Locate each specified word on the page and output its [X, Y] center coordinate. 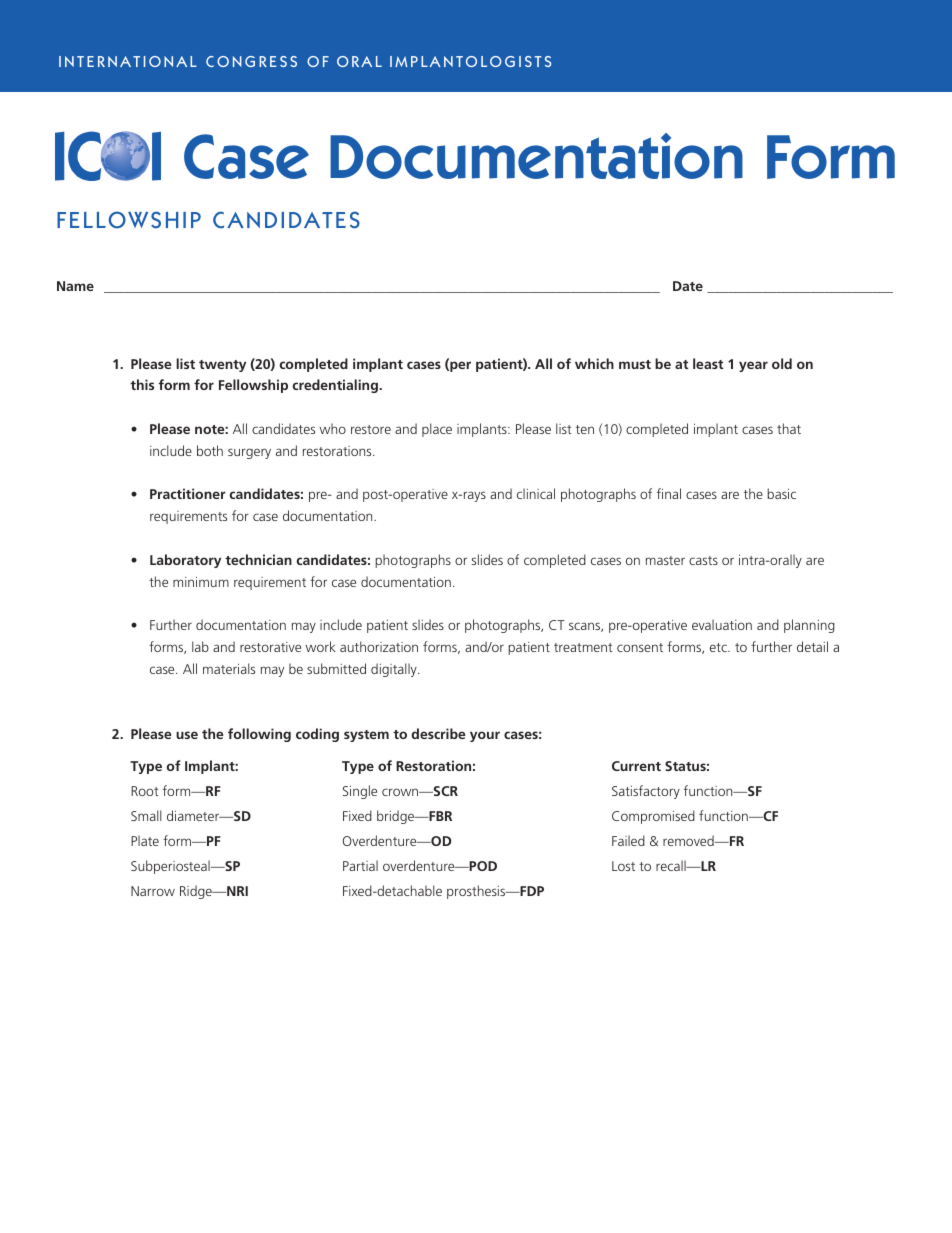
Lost [623, 866]
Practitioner [188, 493]
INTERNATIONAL [128, 61]
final [669, 493]
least [708, 363]
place [437, 430]
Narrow [153, 891]
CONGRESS [251, 61]
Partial [360, 865]
